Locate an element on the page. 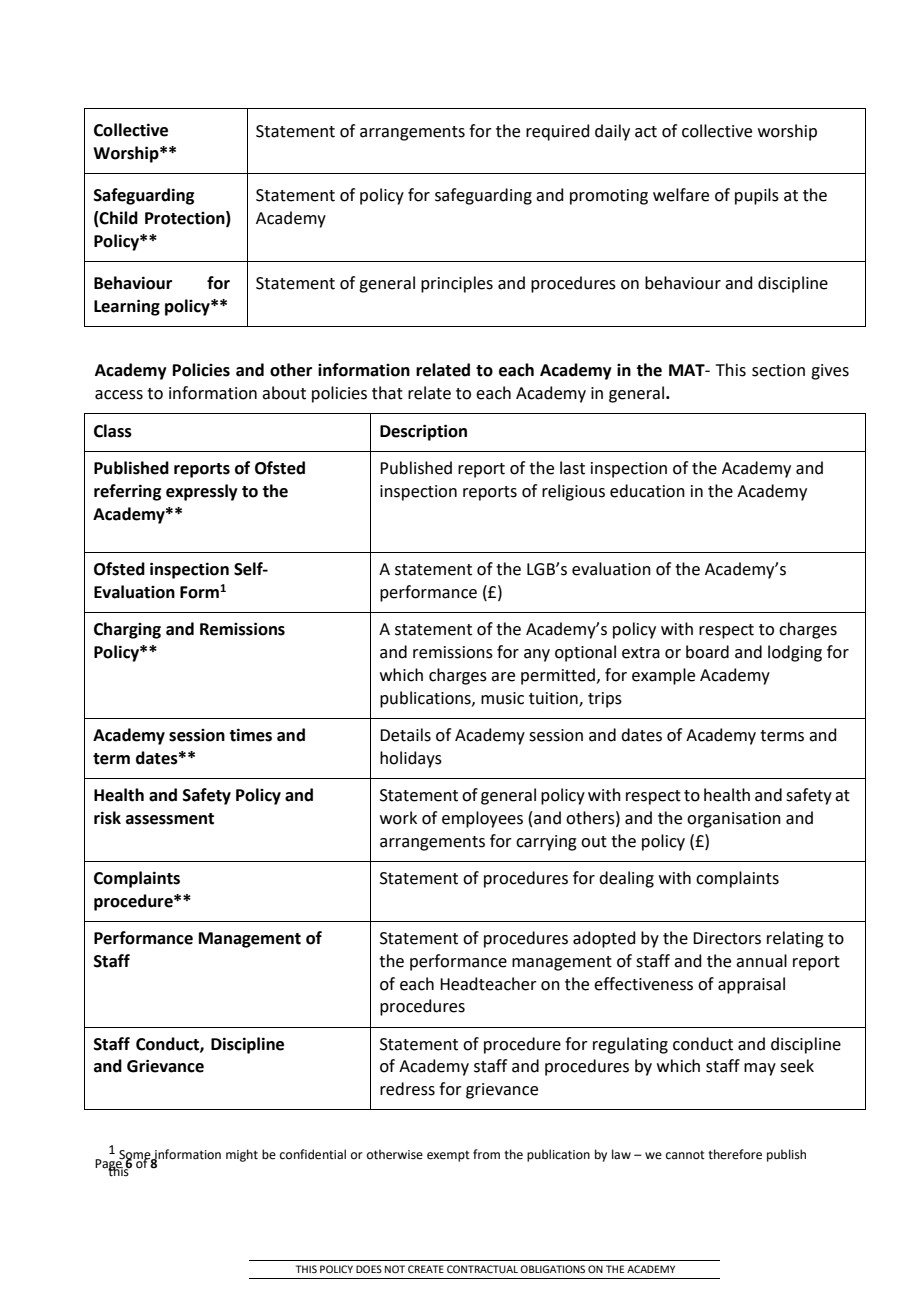 This page has height=1307, width=924. times is located at coordinates (250, 735).
